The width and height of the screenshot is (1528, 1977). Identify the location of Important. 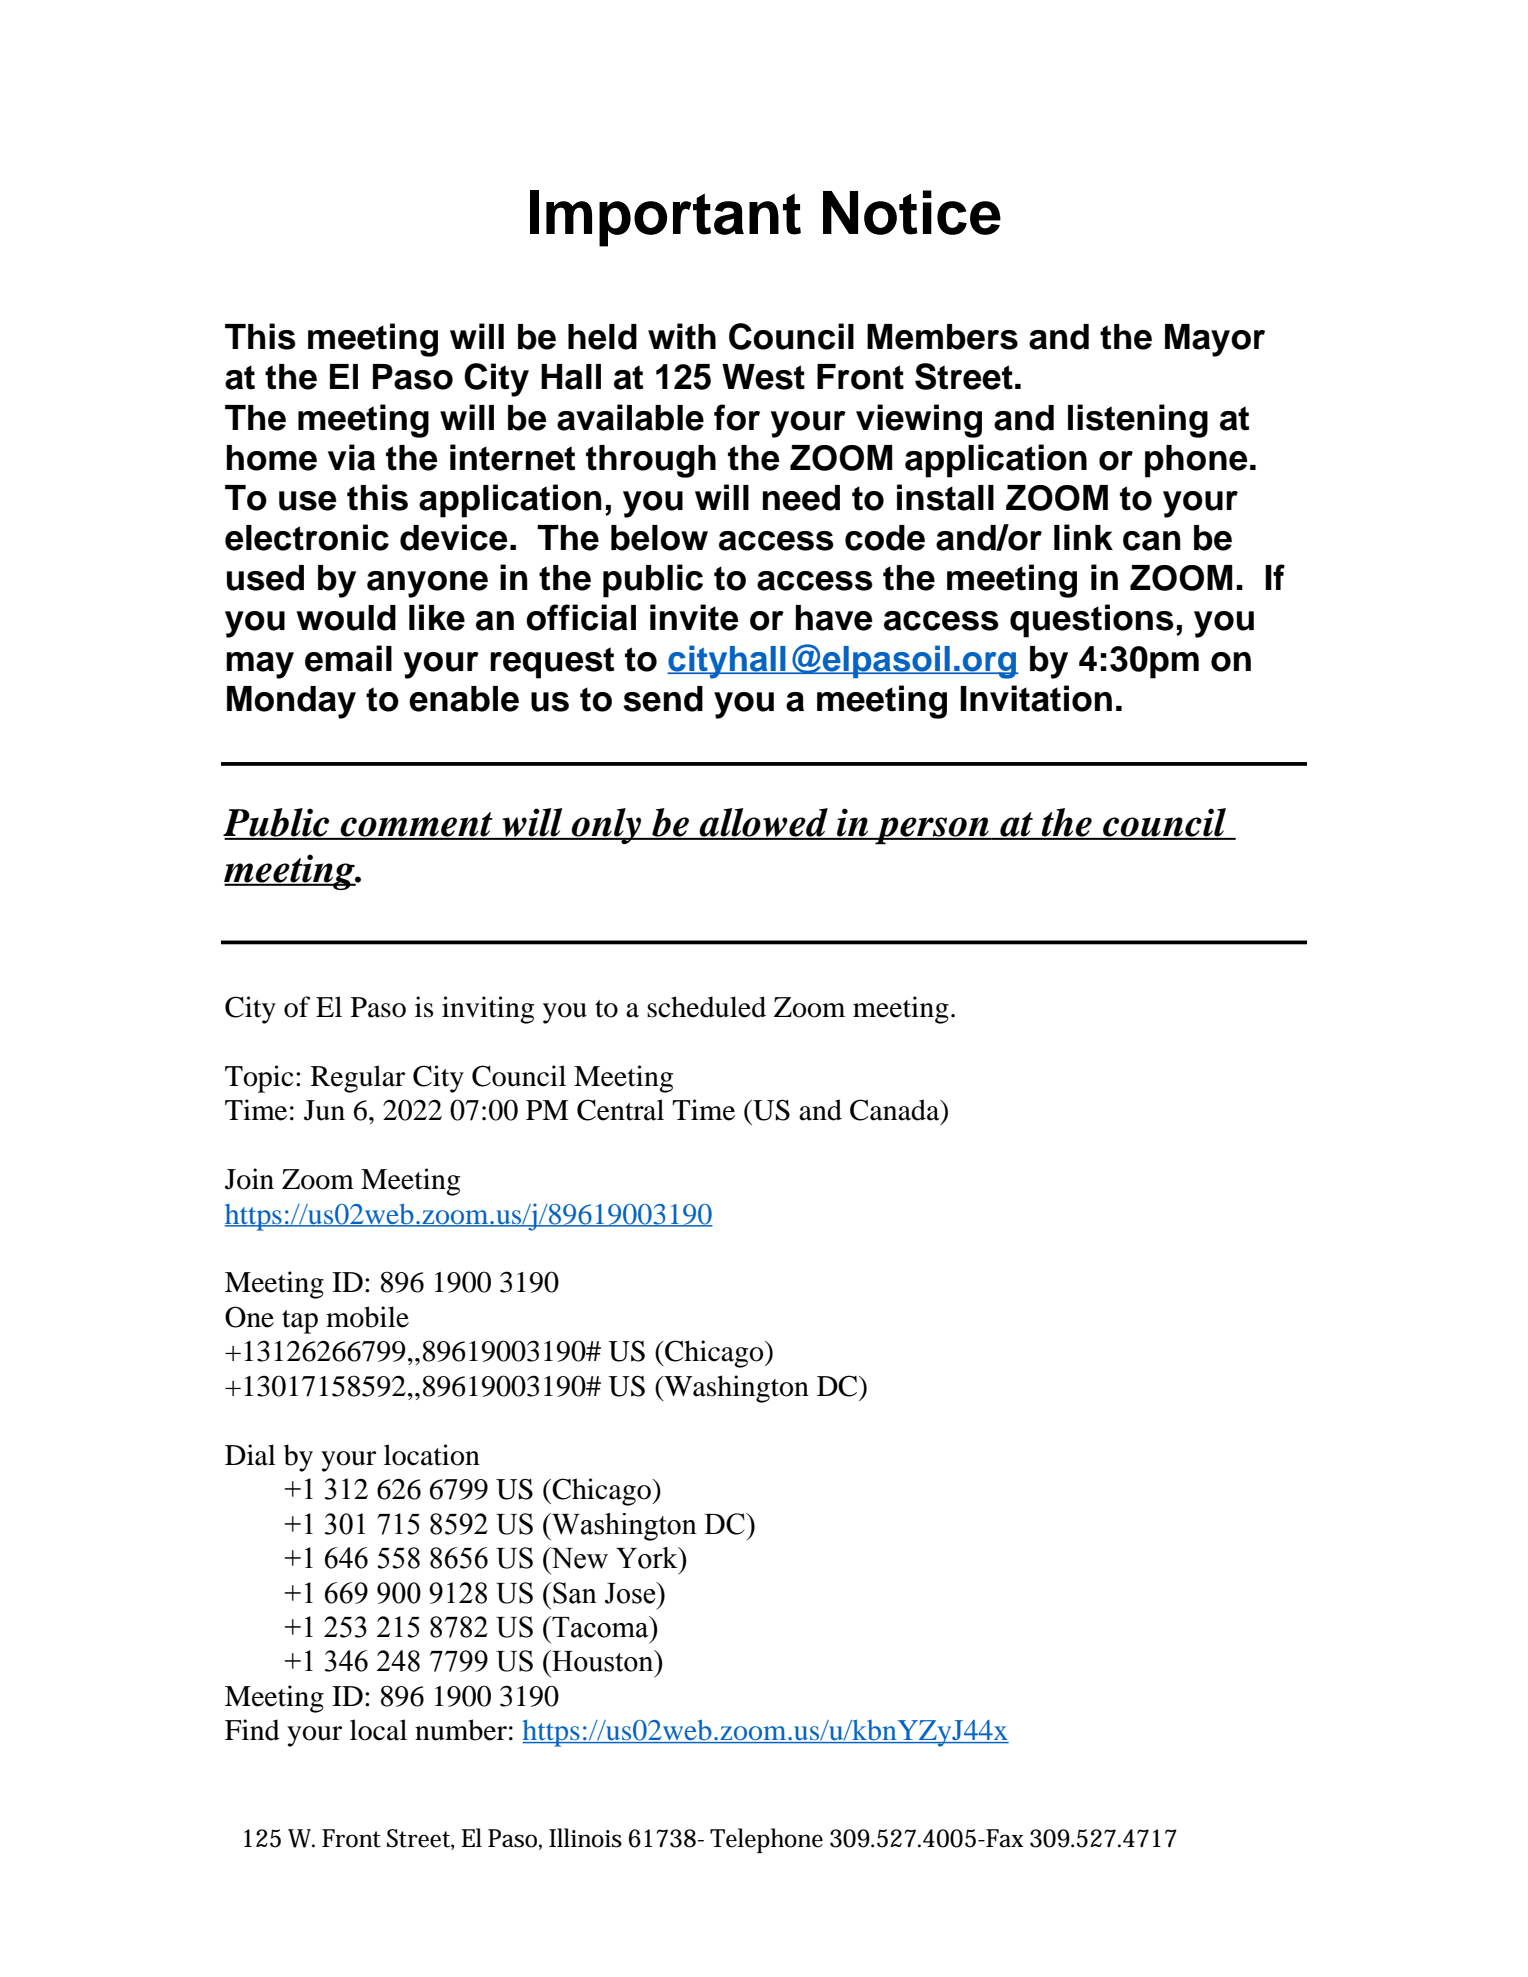
(665, 218).
